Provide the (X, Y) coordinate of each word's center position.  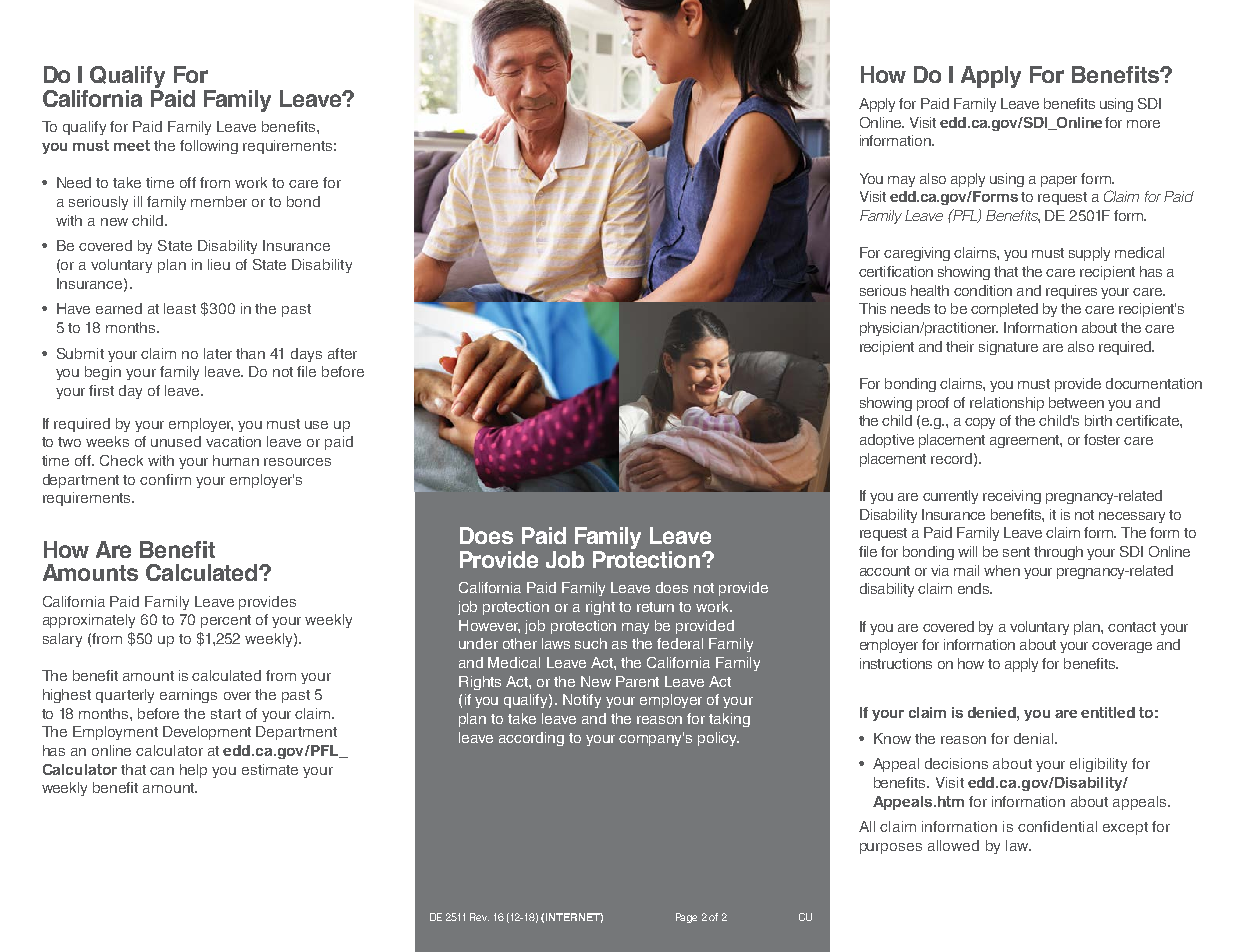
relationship (1007, 404)
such (591, 643)
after (342, 353)
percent (226, 621)
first (101, 390)
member (219, 201)
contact (1132, 627)
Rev (479, 917)
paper (1059, 181)
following (209, 147)
